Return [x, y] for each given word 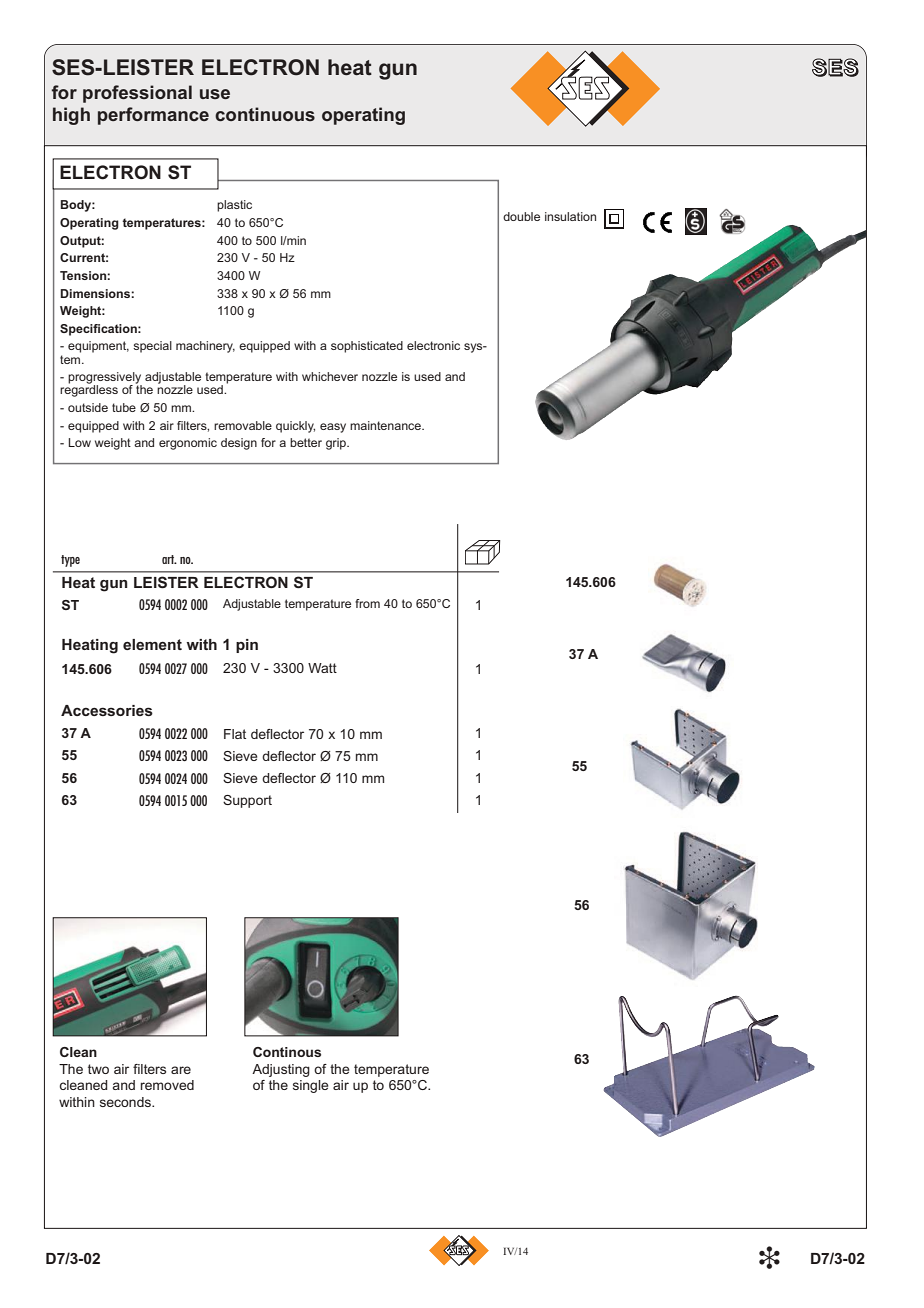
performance [153, 116]
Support [247, 801]
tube [124, 407]
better [306, 442]
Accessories [107, 710]
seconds [126, 1102]
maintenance [386, 425]
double [521, 216]
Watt [322, 668]
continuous [265, 114]
